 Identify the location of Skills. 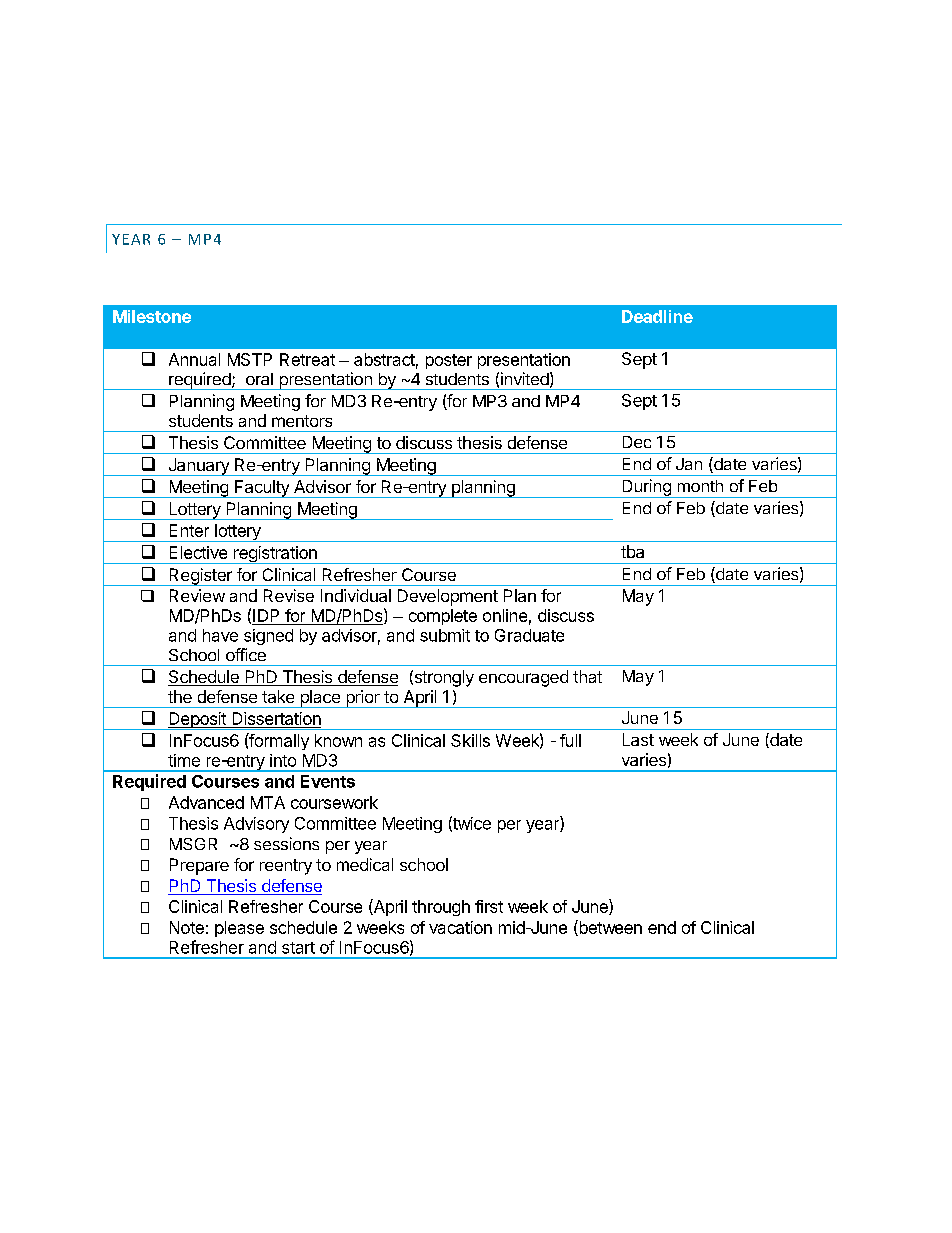
(470, 740).
